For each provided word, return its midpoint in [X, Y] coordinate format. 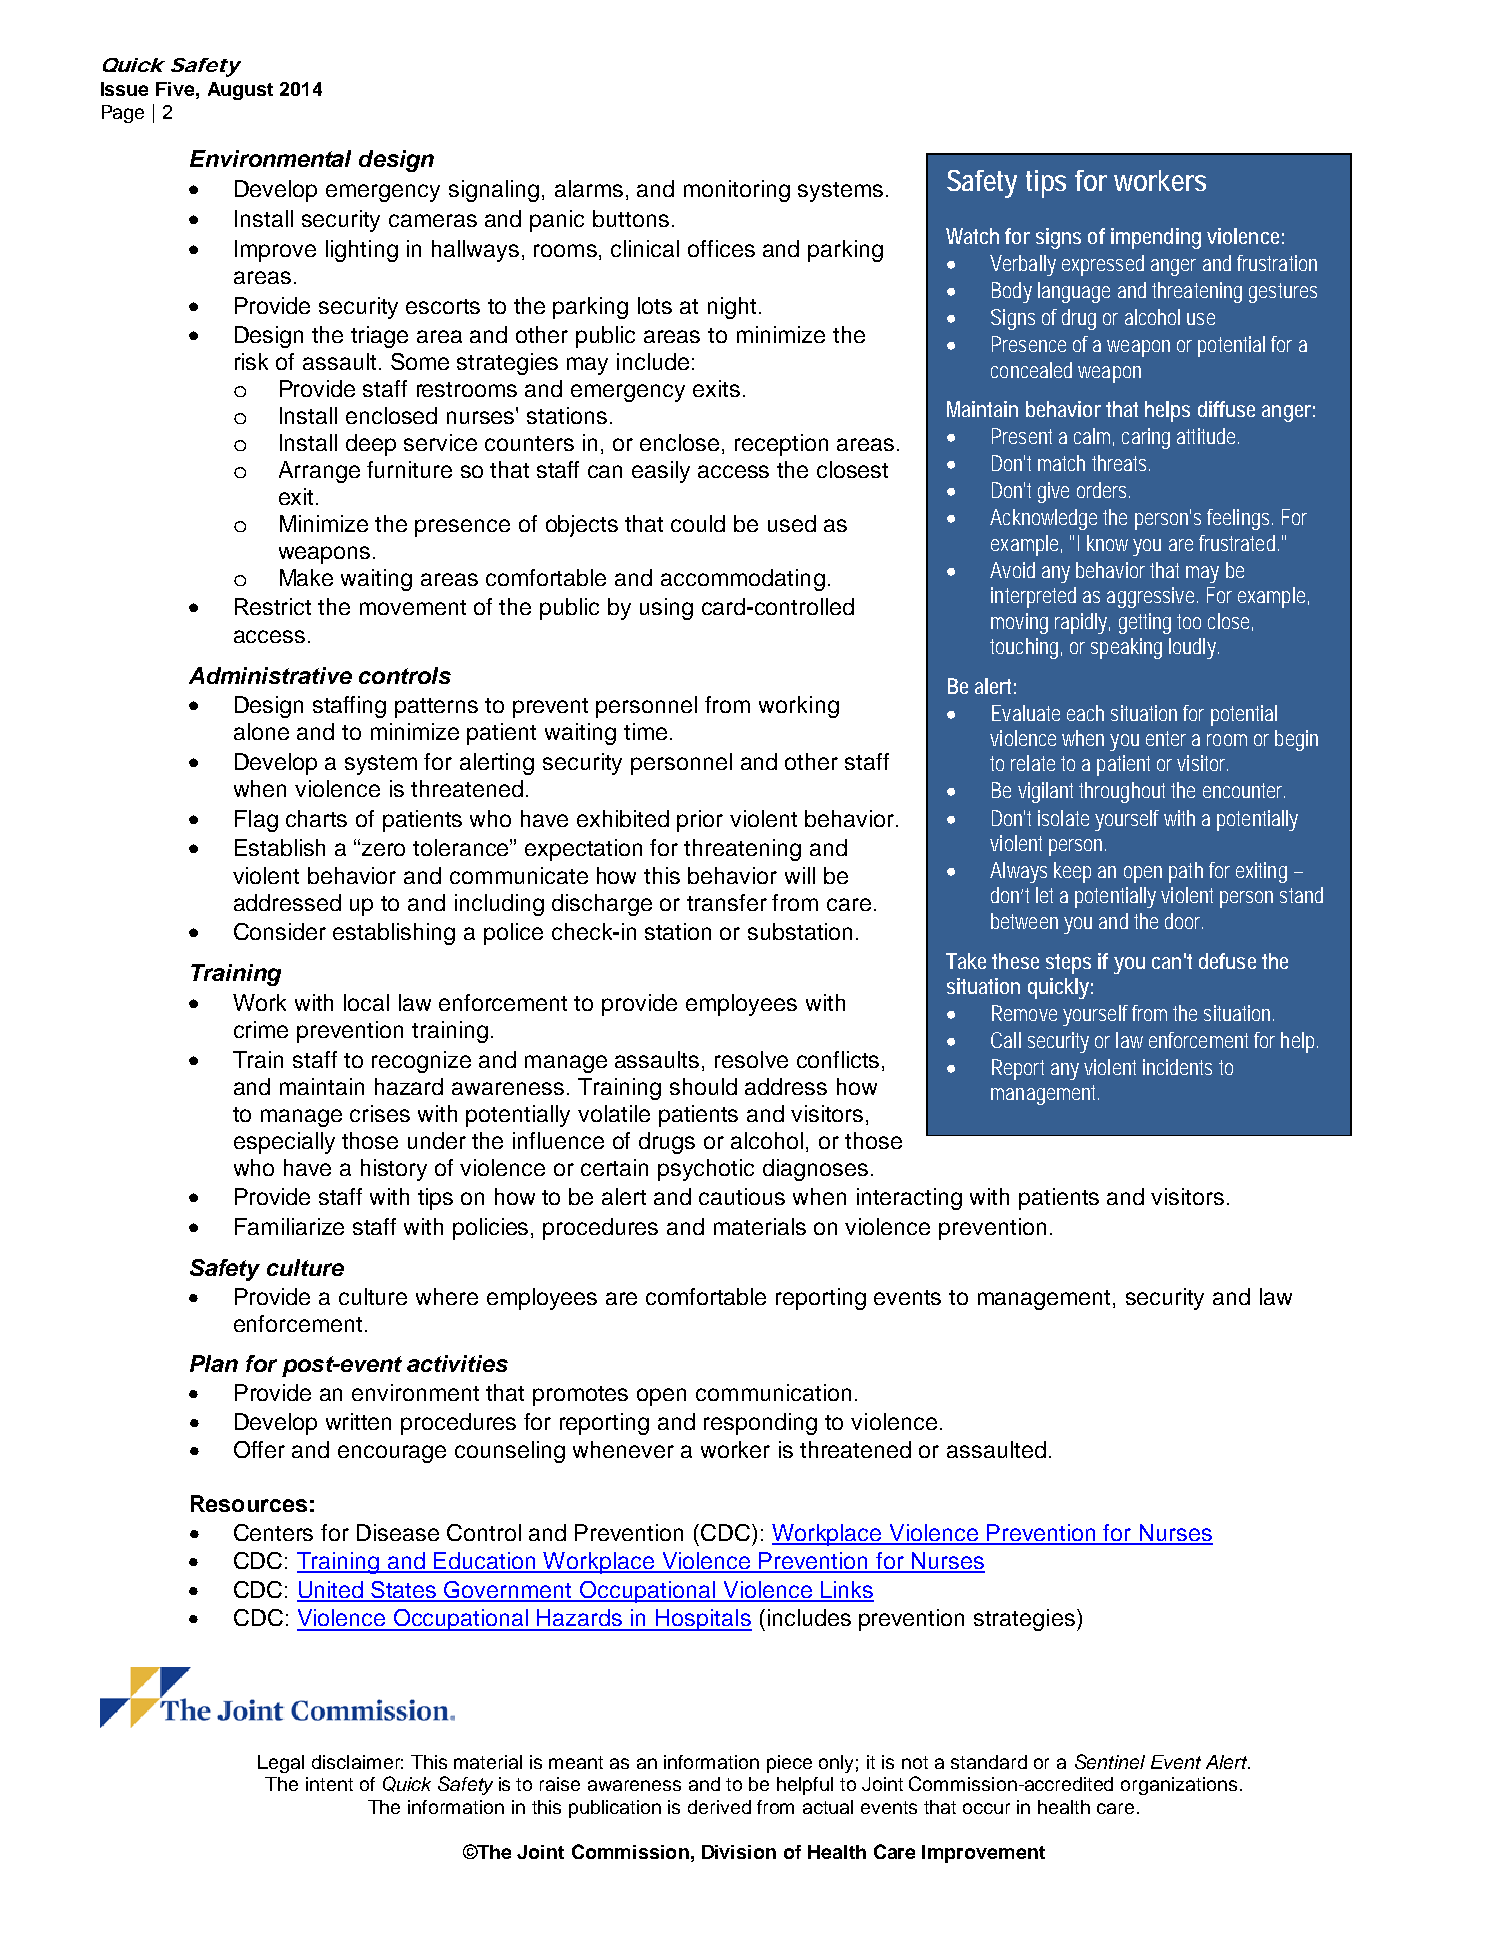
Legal [281, 1764]
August [240, 91]
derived [719, 1807]
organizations [1179, 1786]
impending [1156, 238]
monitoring [737, 191]
